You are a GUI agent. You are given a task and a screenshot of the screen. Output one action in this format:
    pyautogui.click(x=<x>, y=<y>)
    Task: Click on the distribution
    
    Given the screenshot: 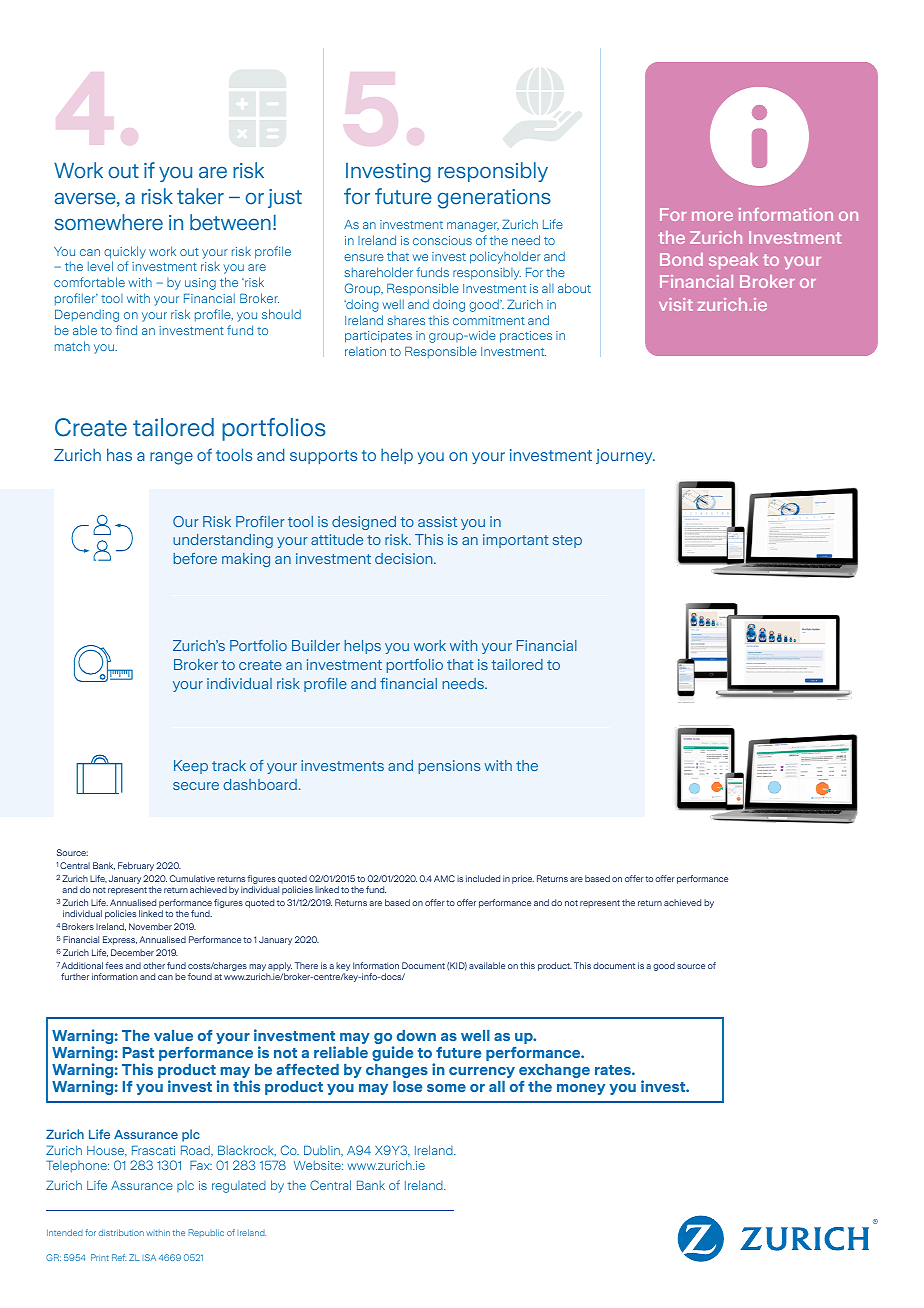 What is the action you would take?
    pyautogui.click(x=121, y=1232)
